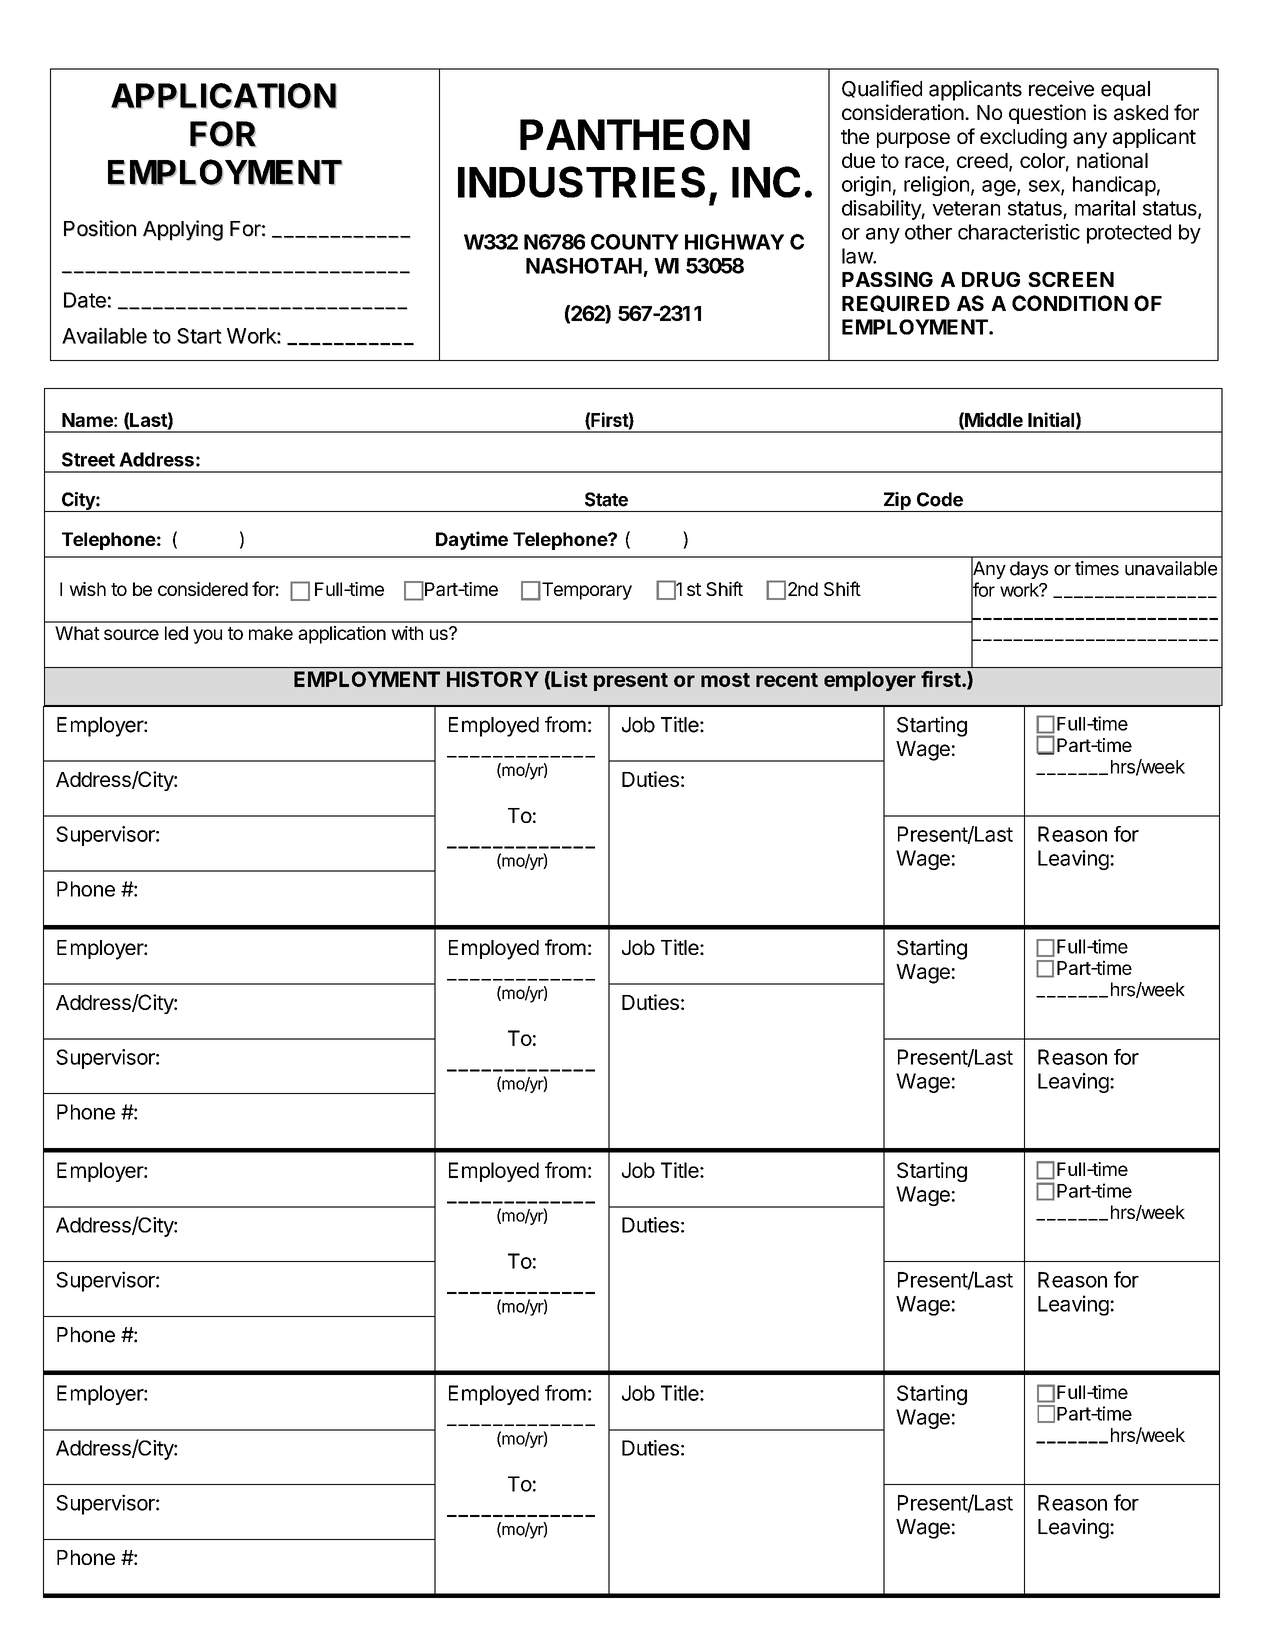 The image size is (1270, 1644). I want to click on State, so click(606, 499).
